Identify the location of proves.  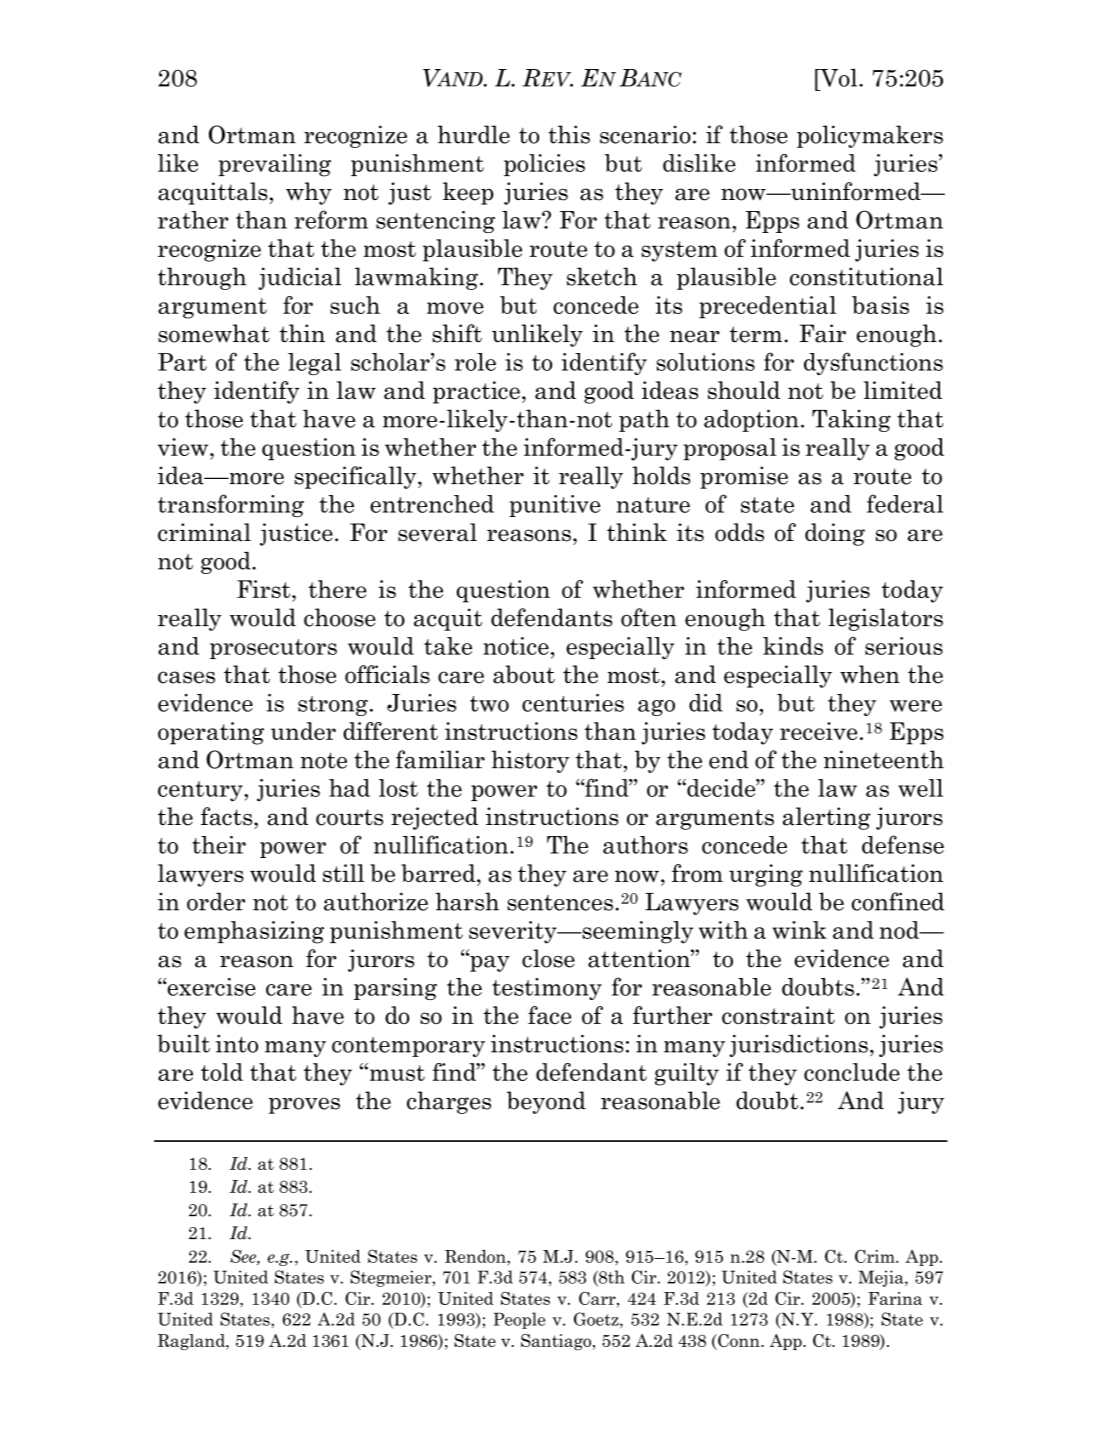
(304, 1106).
